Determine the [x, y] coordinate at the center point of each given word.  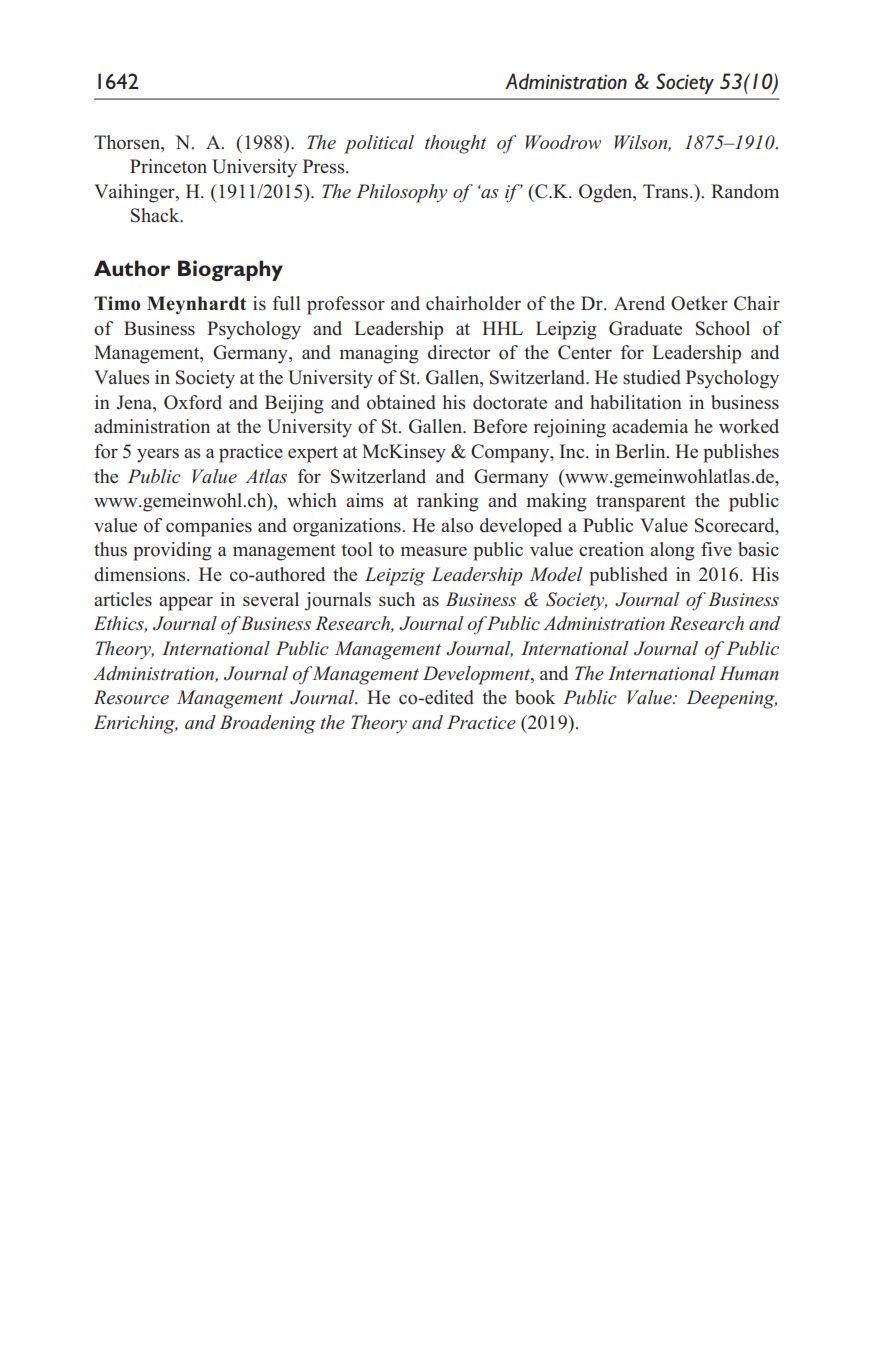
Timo [117, 303]
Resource [131, 697]
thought [455, 144]
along [672, 551]
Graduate [645, 328]
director [459, 352]
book [535, 697]
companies [209, 527]
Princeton [168, 166]
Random [745, 191]
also [457, 525]
